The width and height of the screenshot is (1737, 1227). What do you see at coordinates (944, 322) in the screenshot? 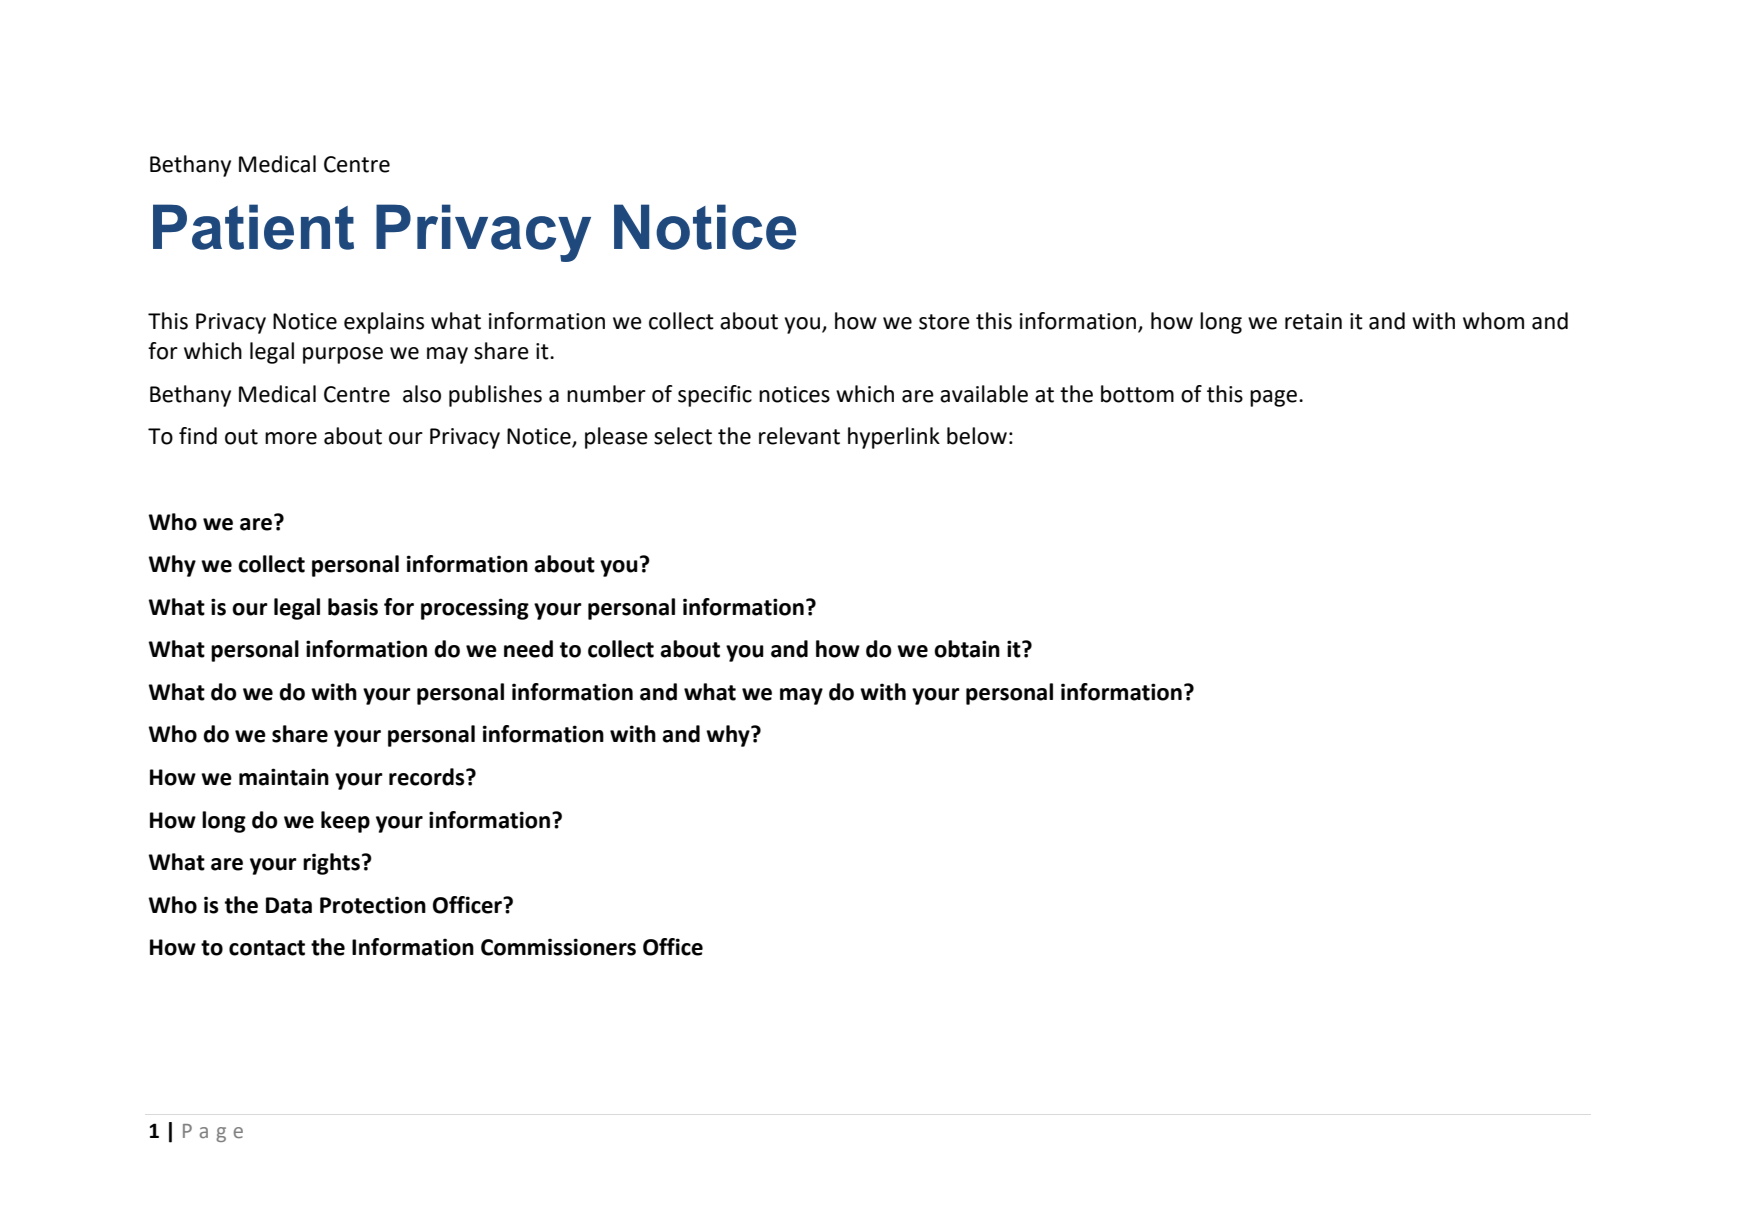
I see `store` at bounding box center [944, 322].
